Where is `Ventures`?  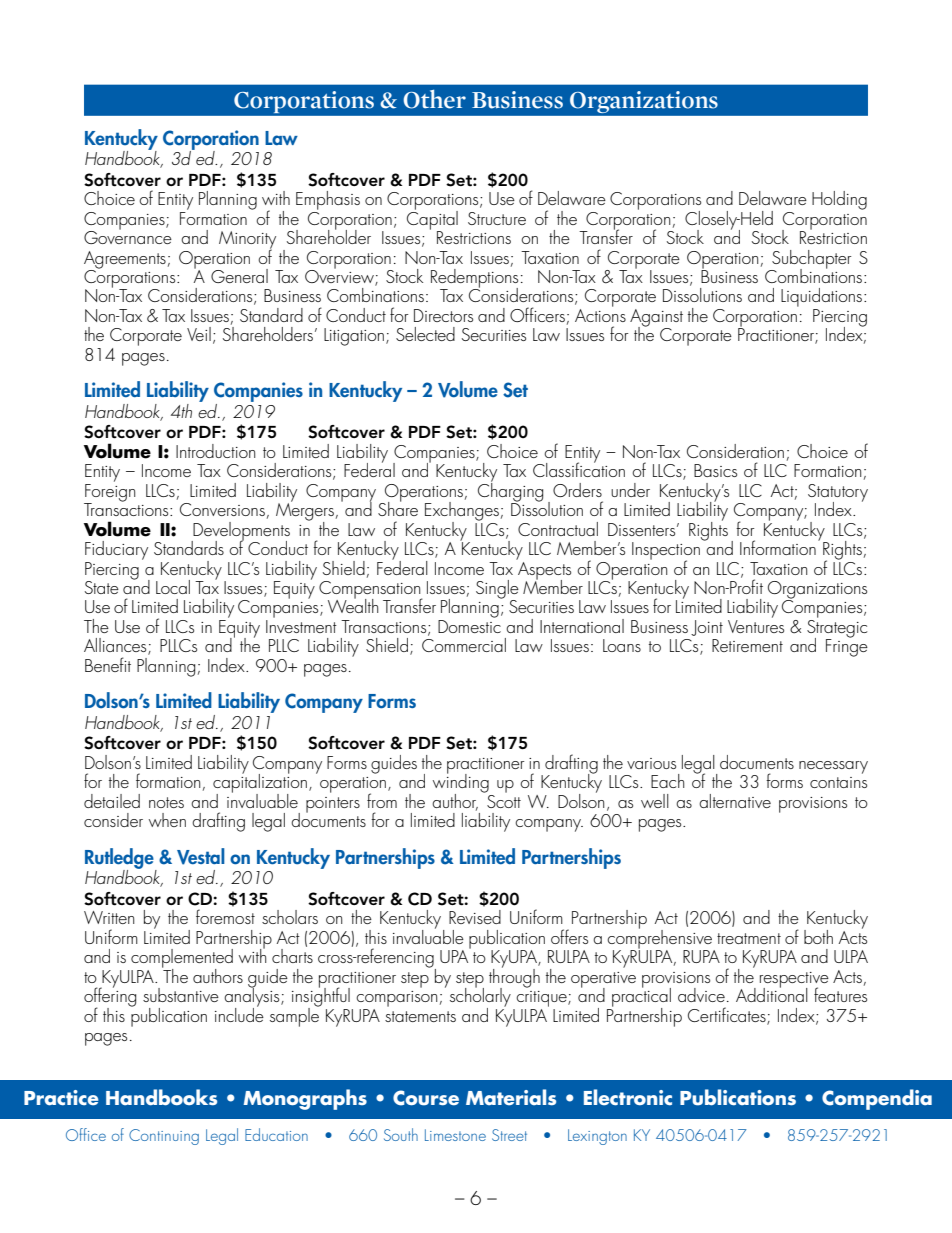 Ventures is located at coordinates (756, 626).
